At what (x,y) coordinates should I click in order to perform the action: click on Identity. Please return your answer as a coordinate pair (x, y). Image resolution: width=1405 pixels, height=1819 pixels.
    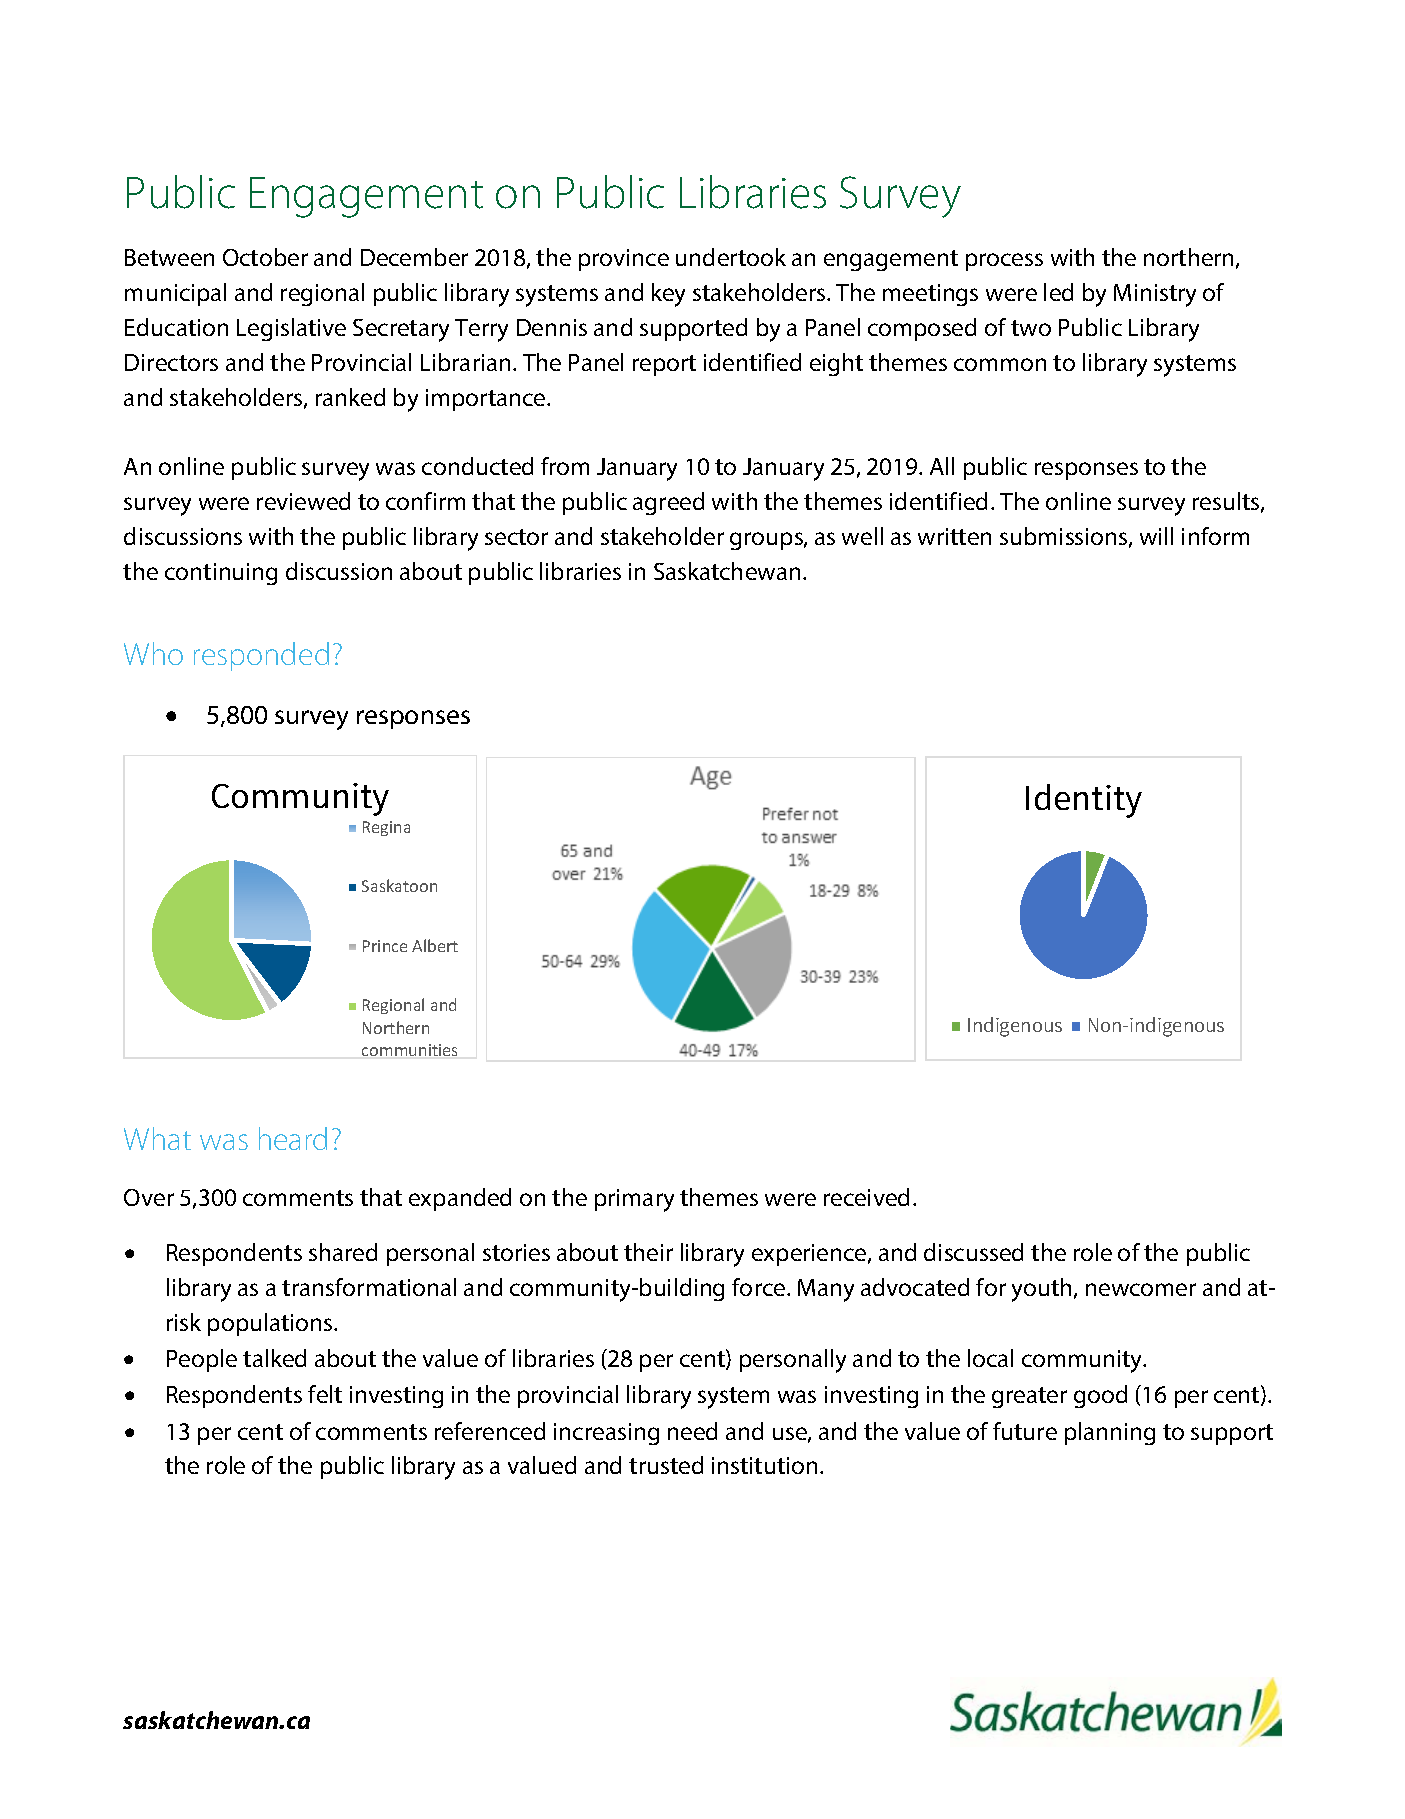
    Looking at the image, I should click on (1084, 801).
